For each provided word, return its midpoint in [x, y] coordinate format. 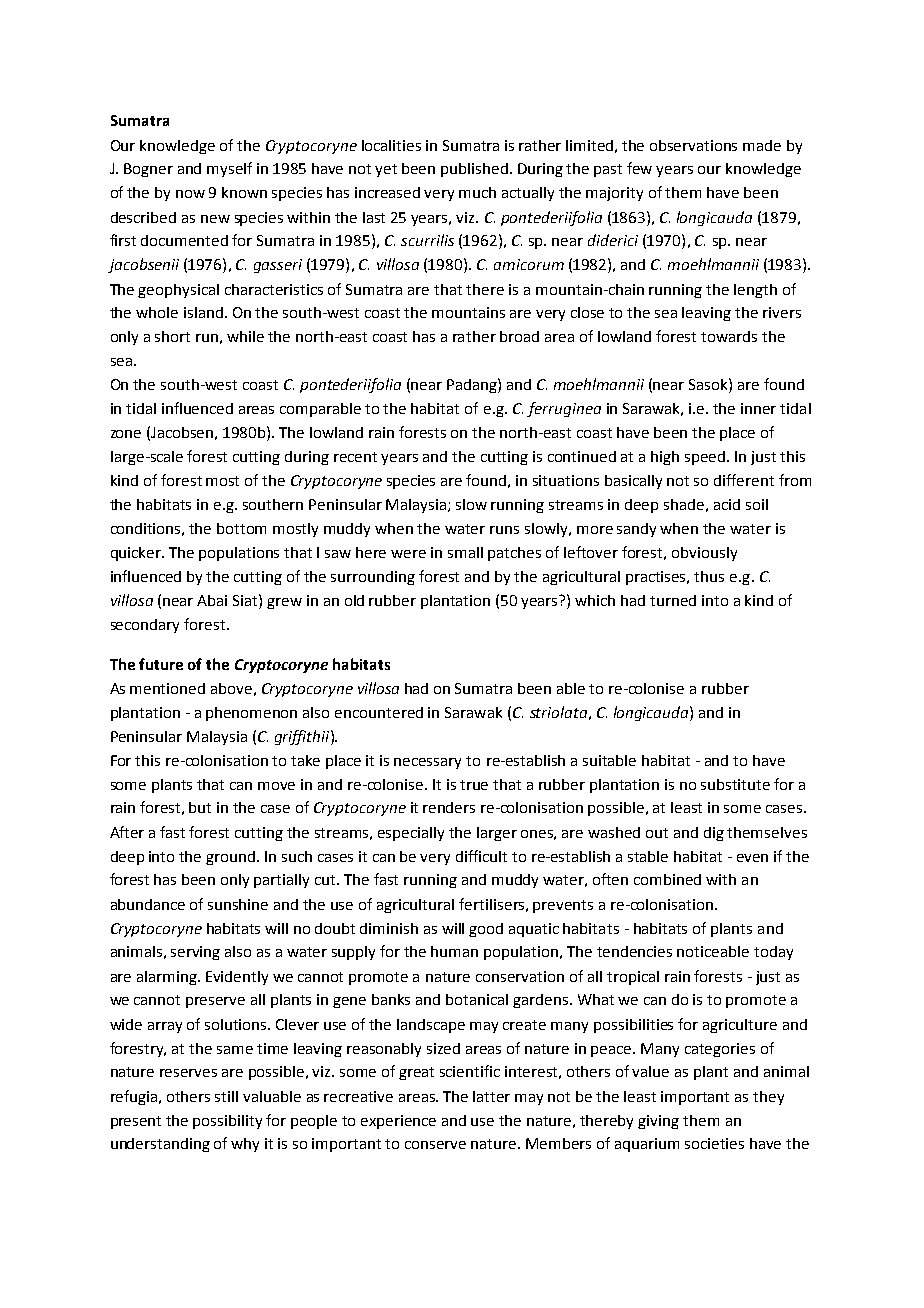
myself [229, 169]
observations [693, 145]
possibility [227, 1122]
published [474, 170]
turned [673, 600]
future [161, 664]
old [354, 600]
